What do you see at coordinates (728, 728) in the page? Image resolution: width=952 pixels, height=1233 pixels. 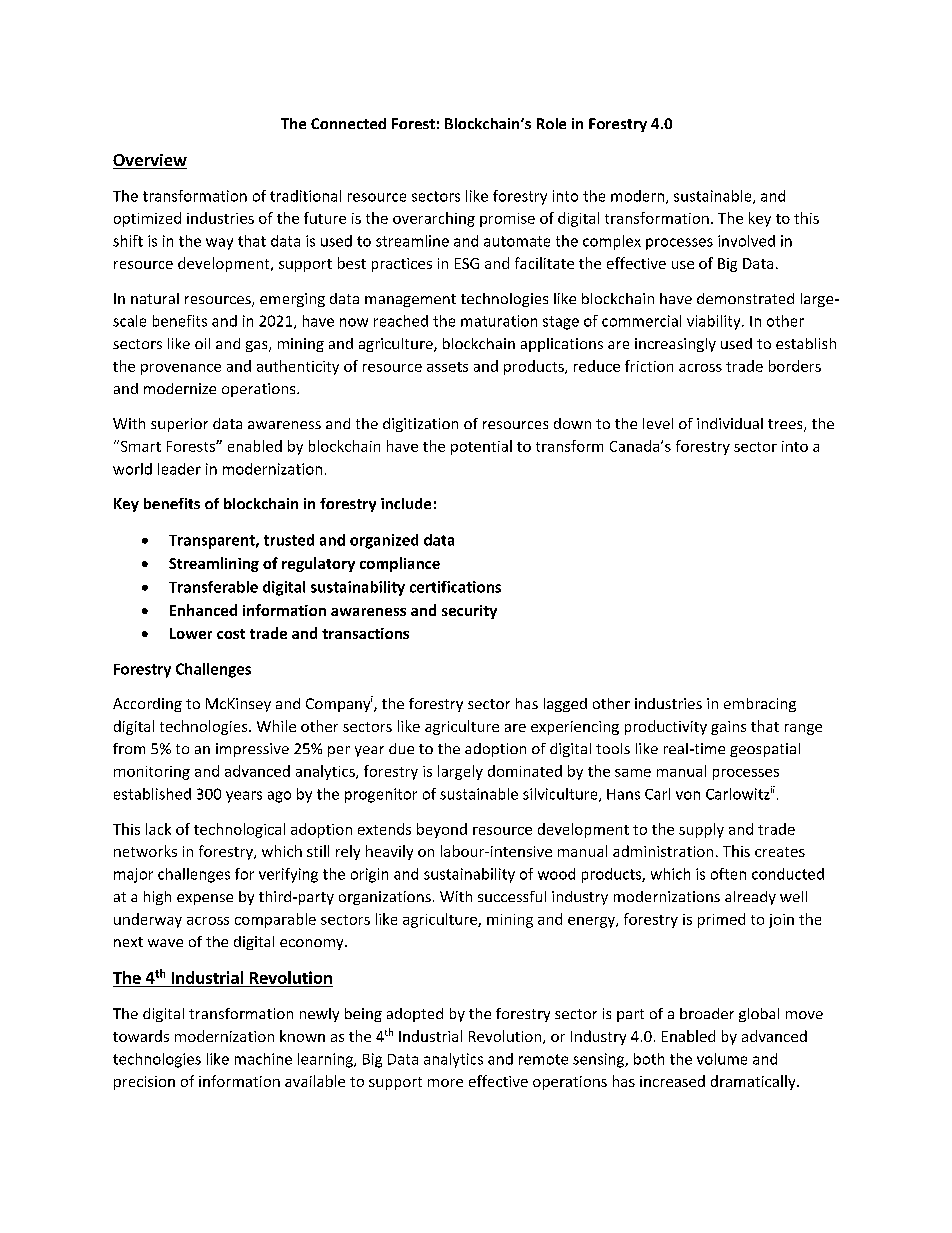 I see `gains` at bounding box center [728, 728].
